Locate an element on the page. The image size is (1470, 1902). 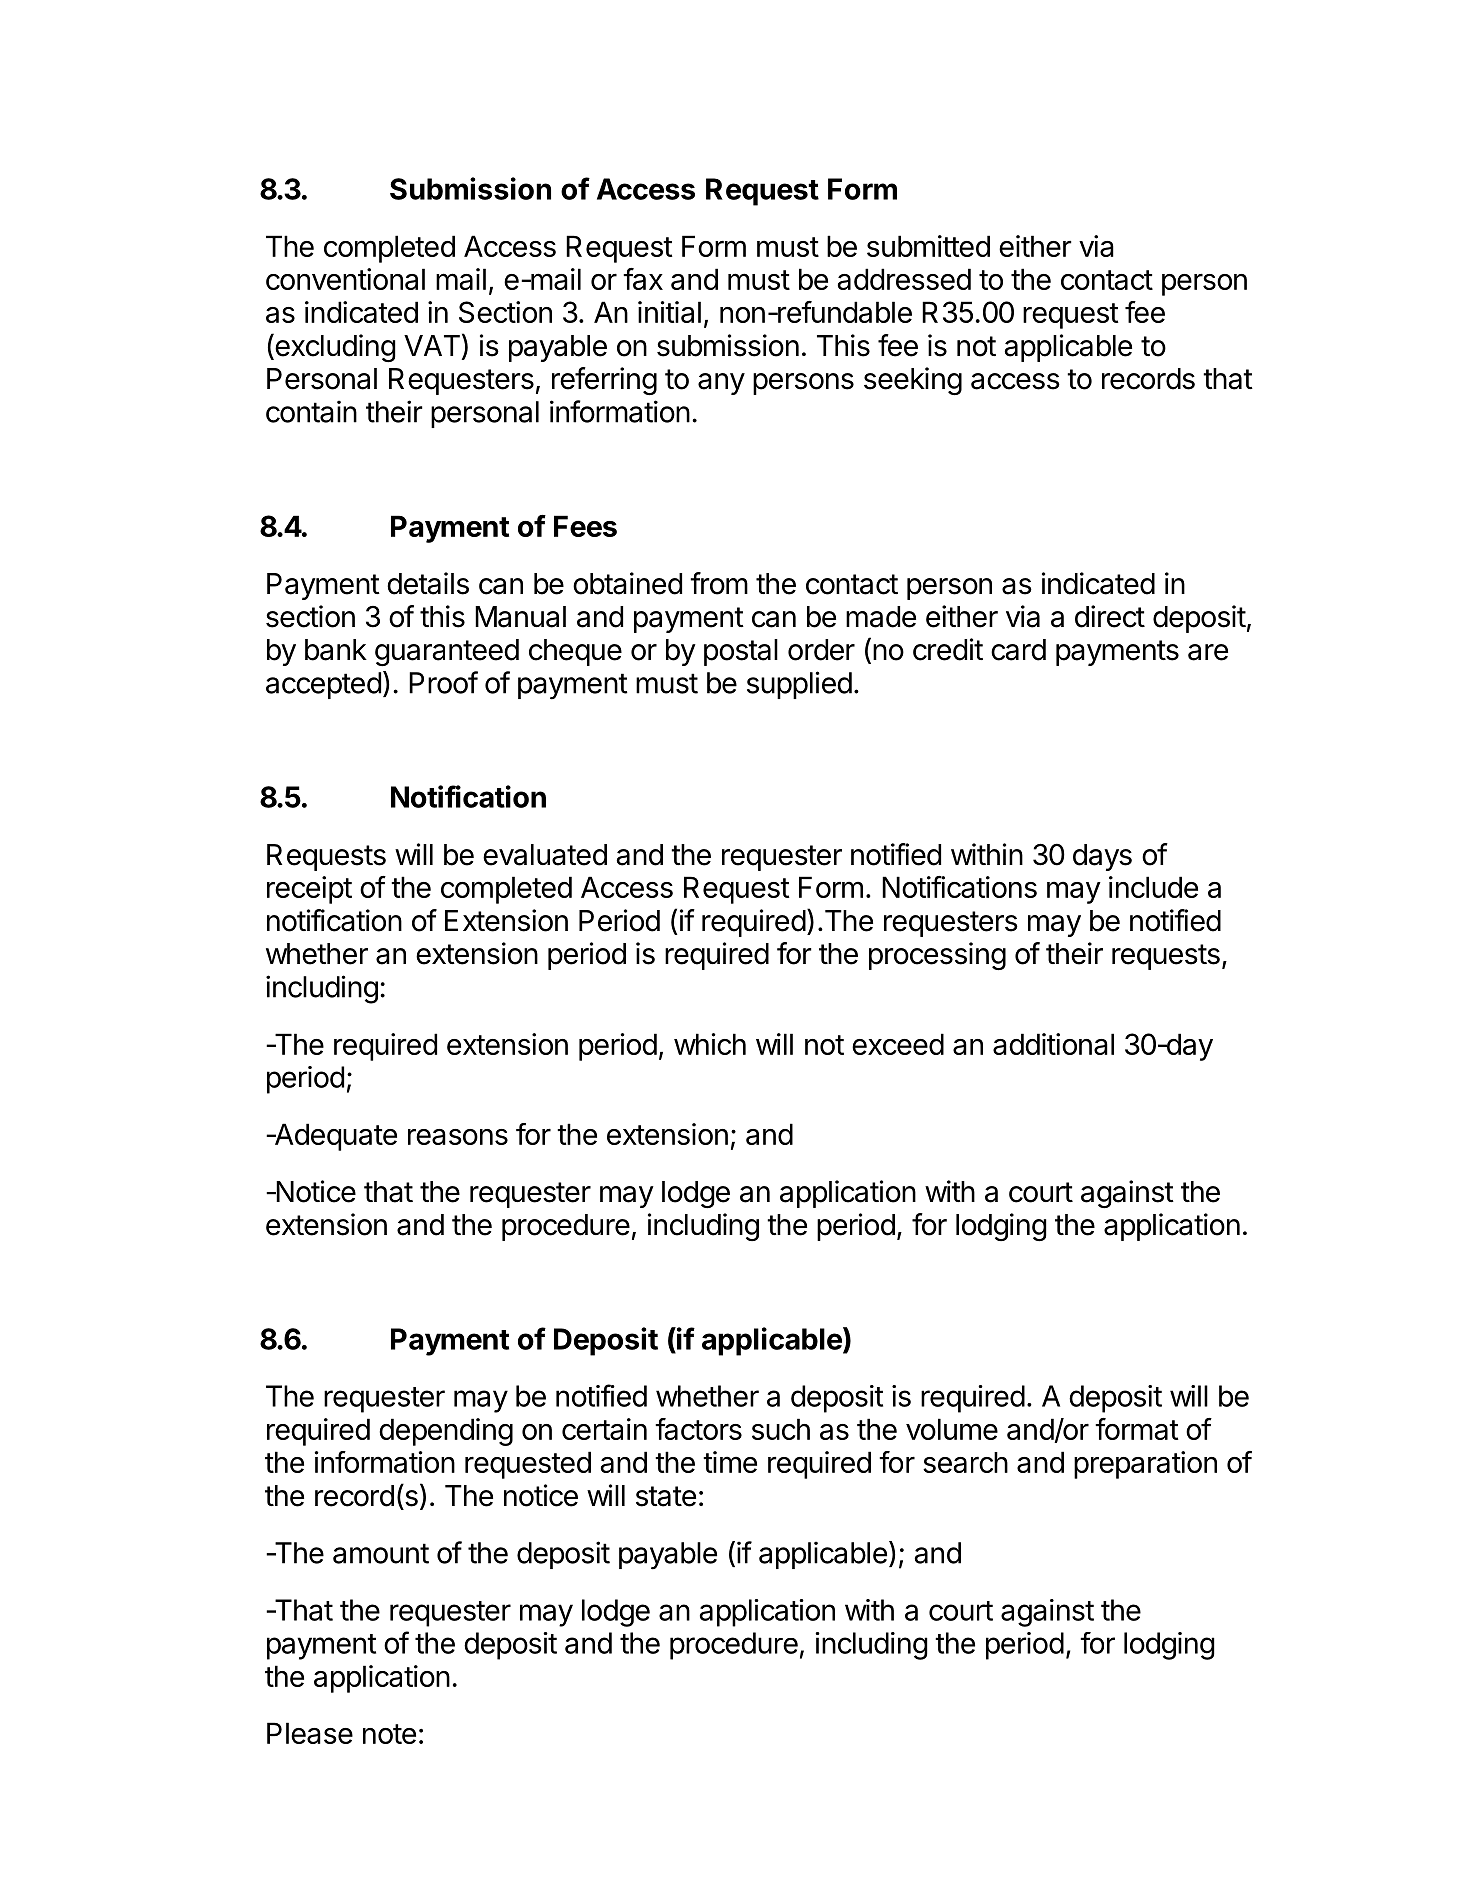
reasons is located at coordinates (458, 1137).
